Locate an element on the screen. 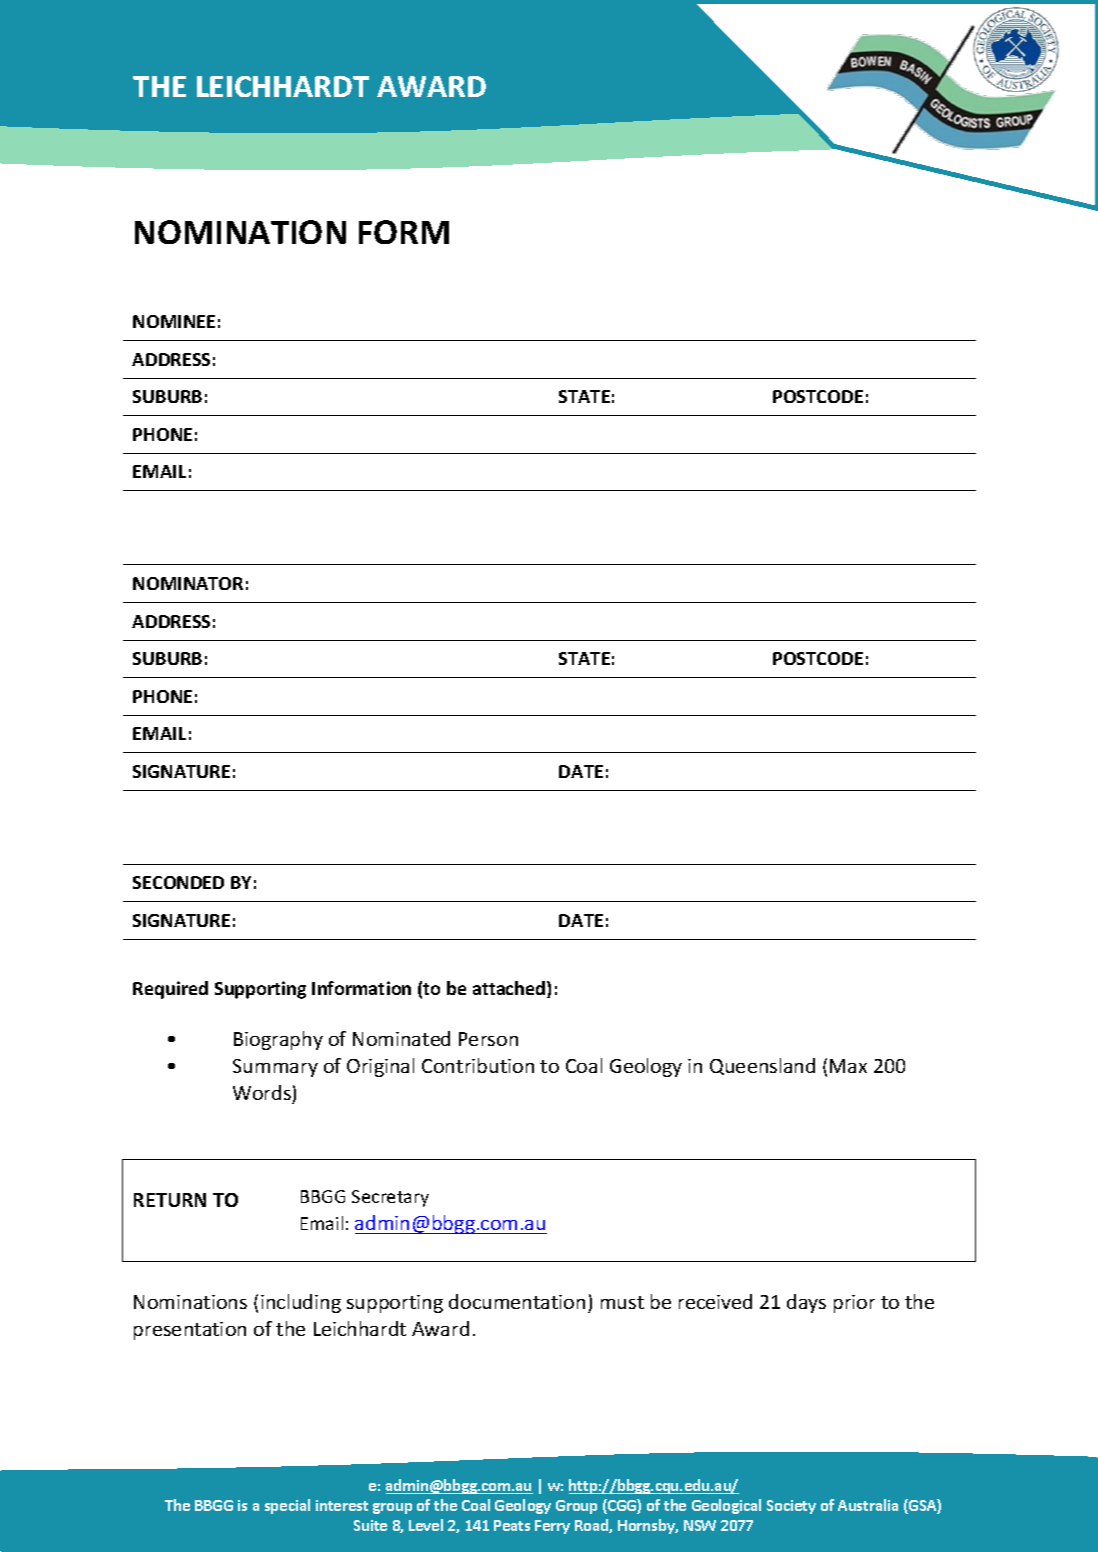 The height and width of the screenshot is (1552, 1098). Original is located at coordinates (380, 1067).
